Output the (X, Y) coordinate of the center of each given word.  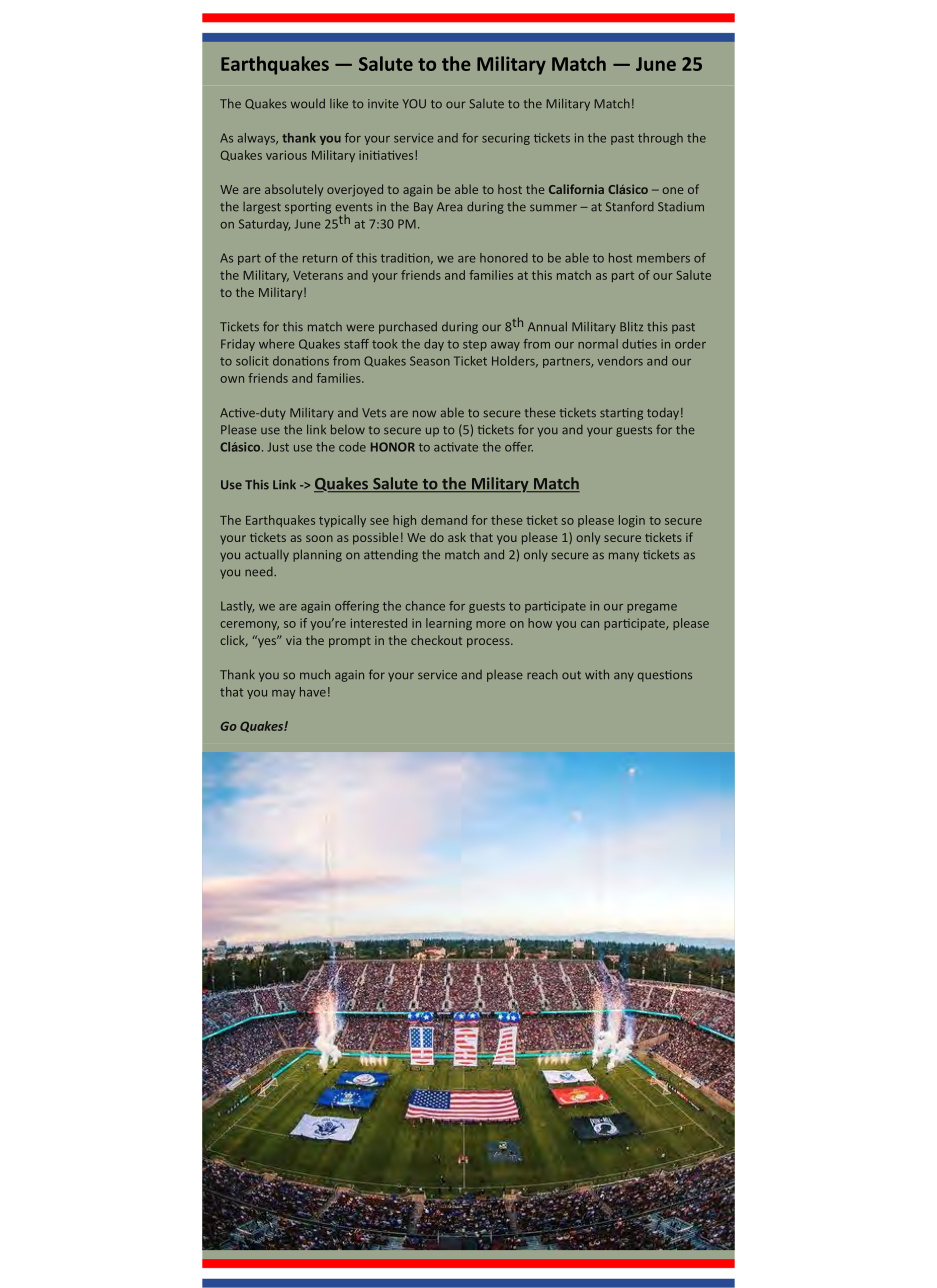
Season (430, 361)
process (489, 643)
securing (506, 139)
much (315, 674)
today (663, 414)
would (308, 103)
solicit (252, 361)
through (660, 139)
